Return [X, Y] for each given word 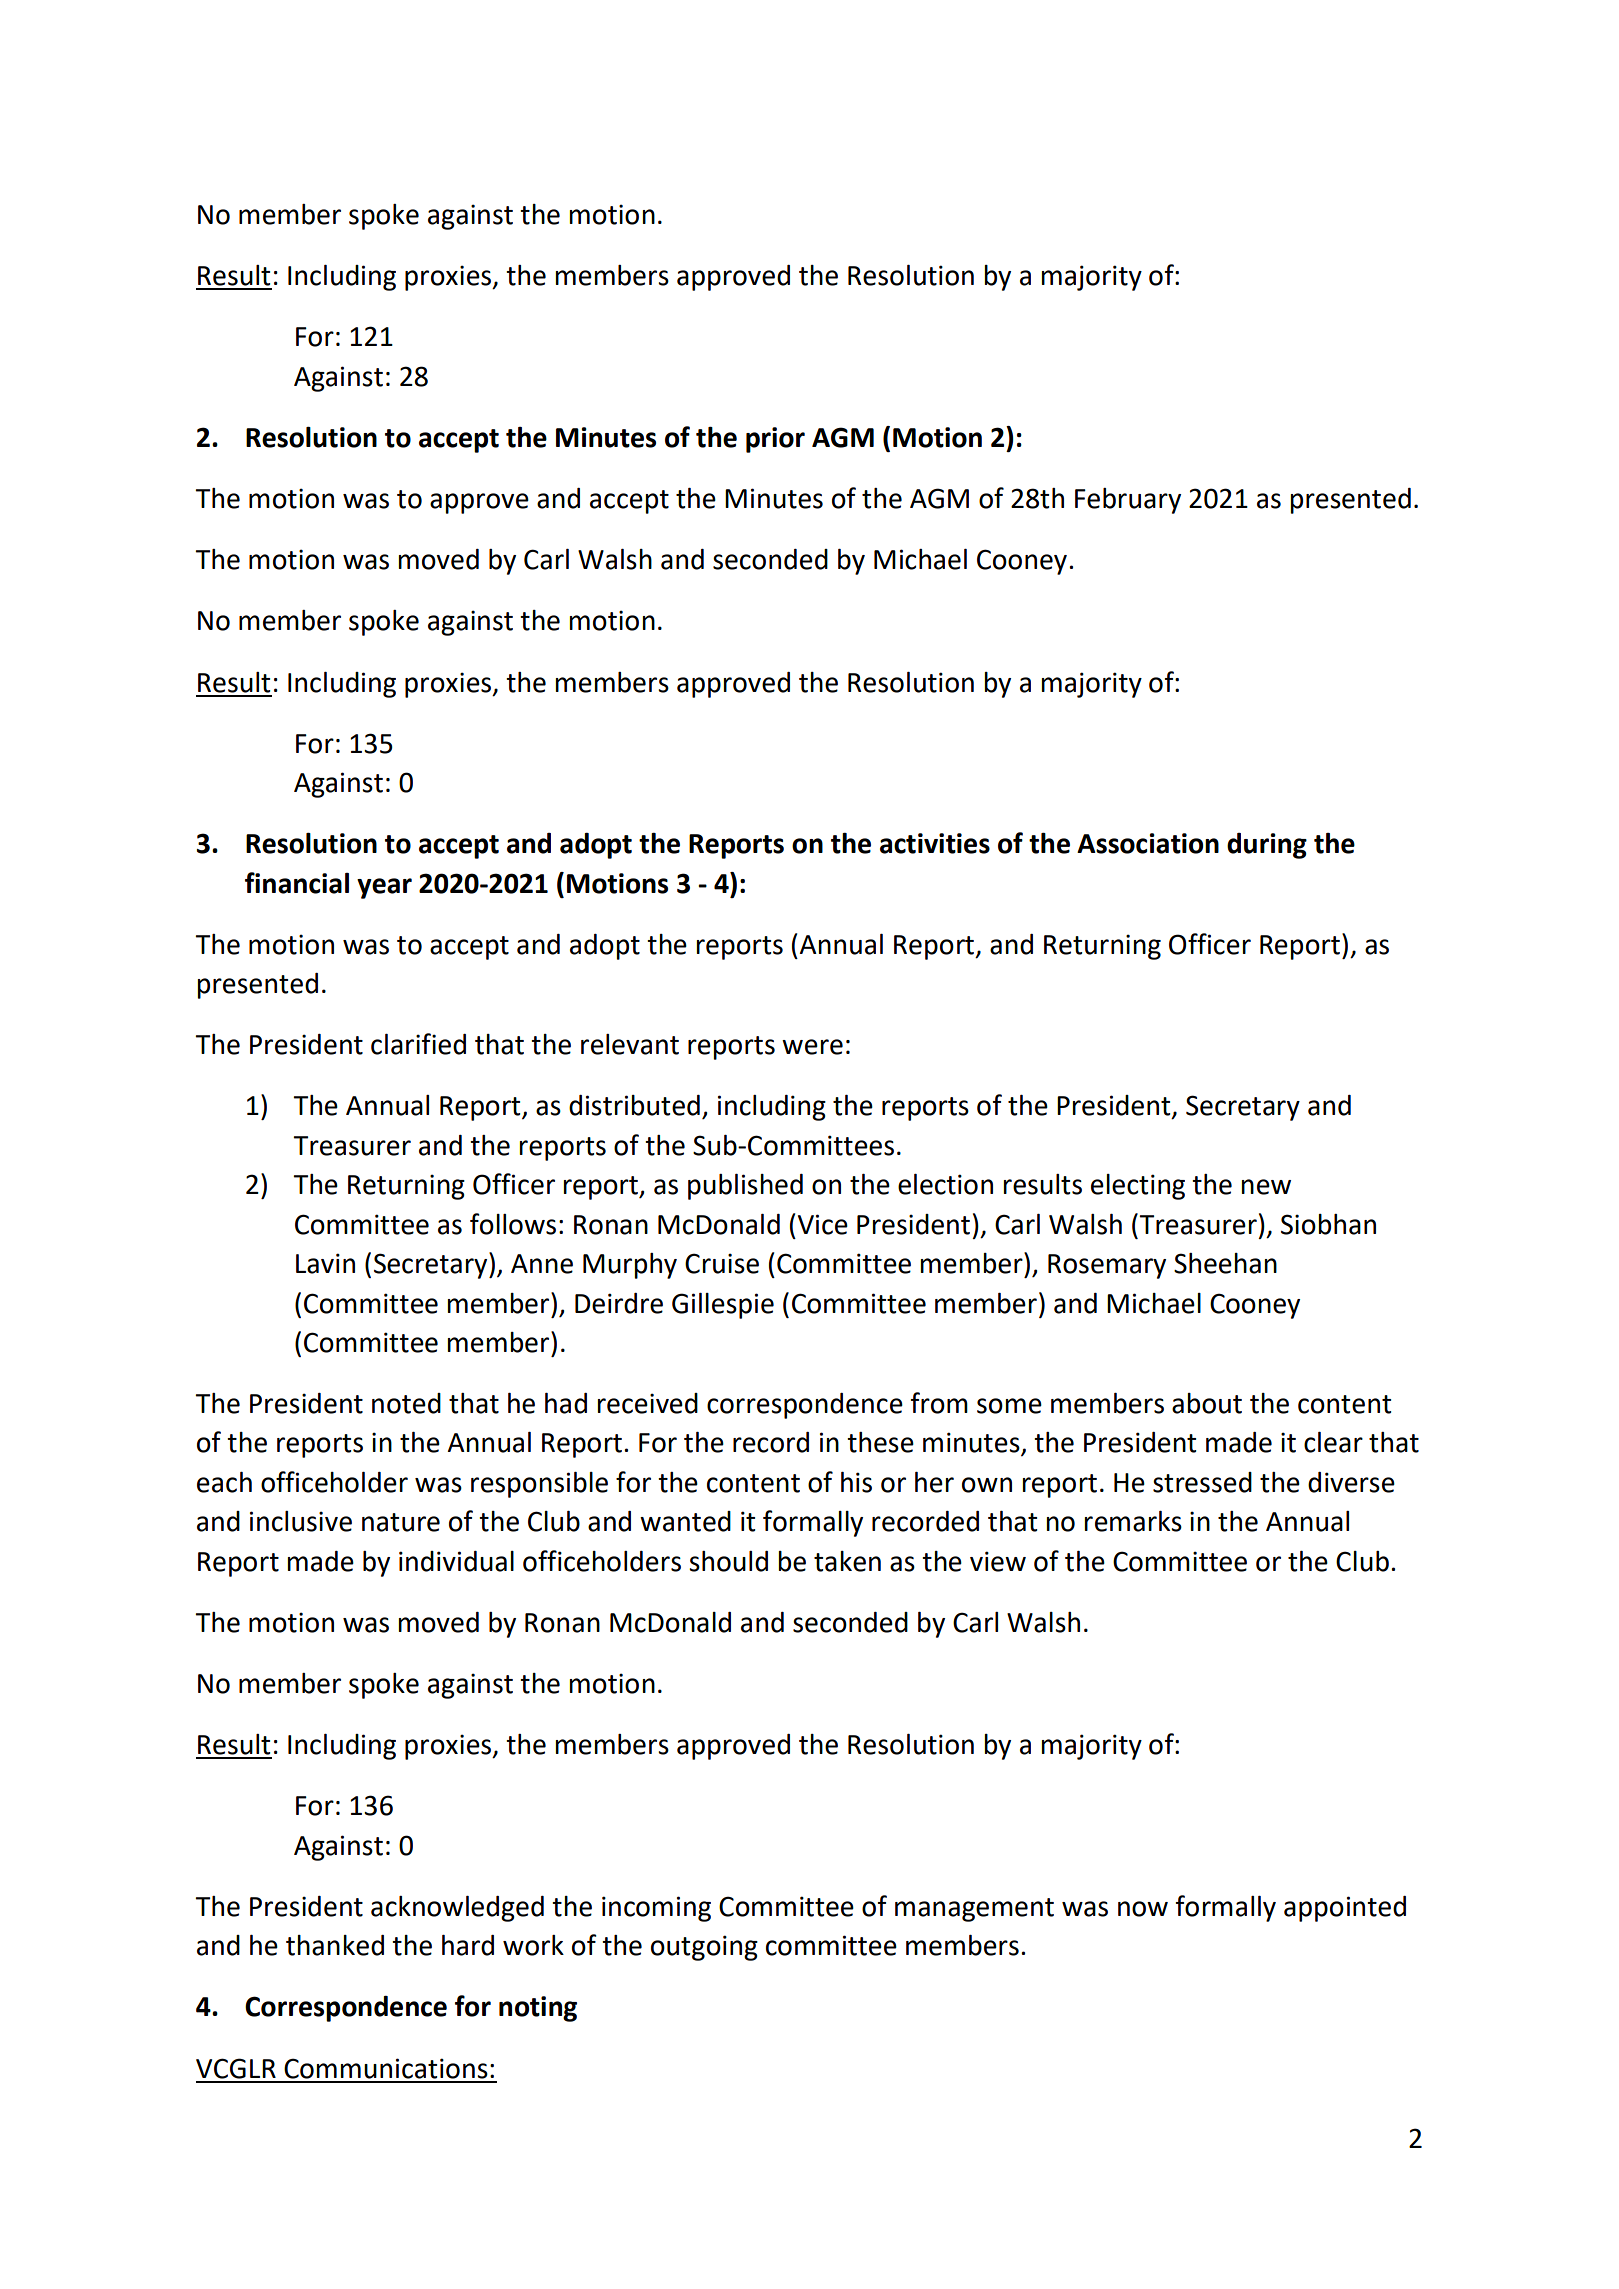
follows [513, 1224]
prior [775, 440]
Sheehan [1225, 1263]
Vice [823, 1224]
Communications [386, 2068]
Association [1148, 843]
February [1128, 501]
